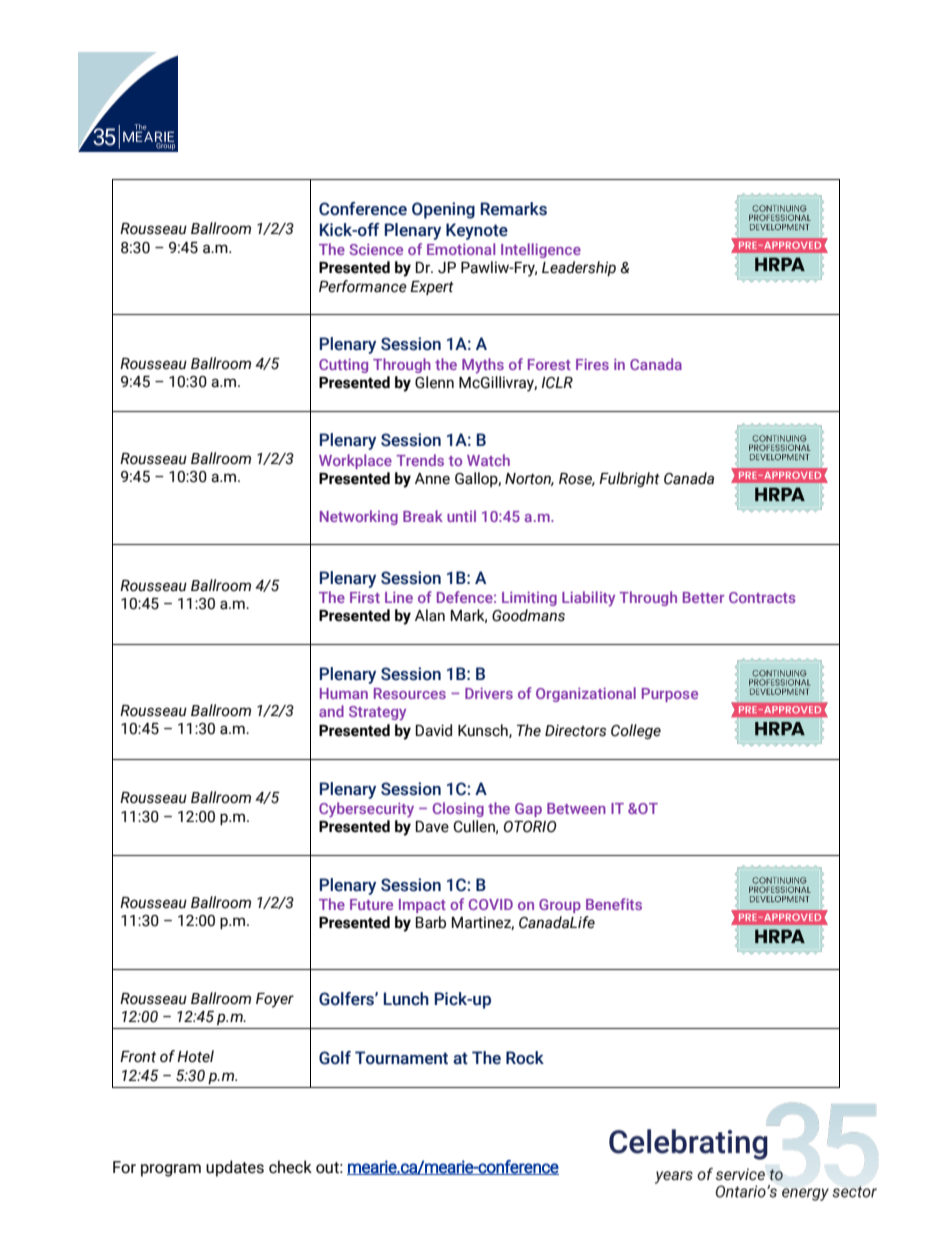  What do you see at coordinates (359, 517) in the screenshot?
I see `Networking` at bounding box center [359, 517].
